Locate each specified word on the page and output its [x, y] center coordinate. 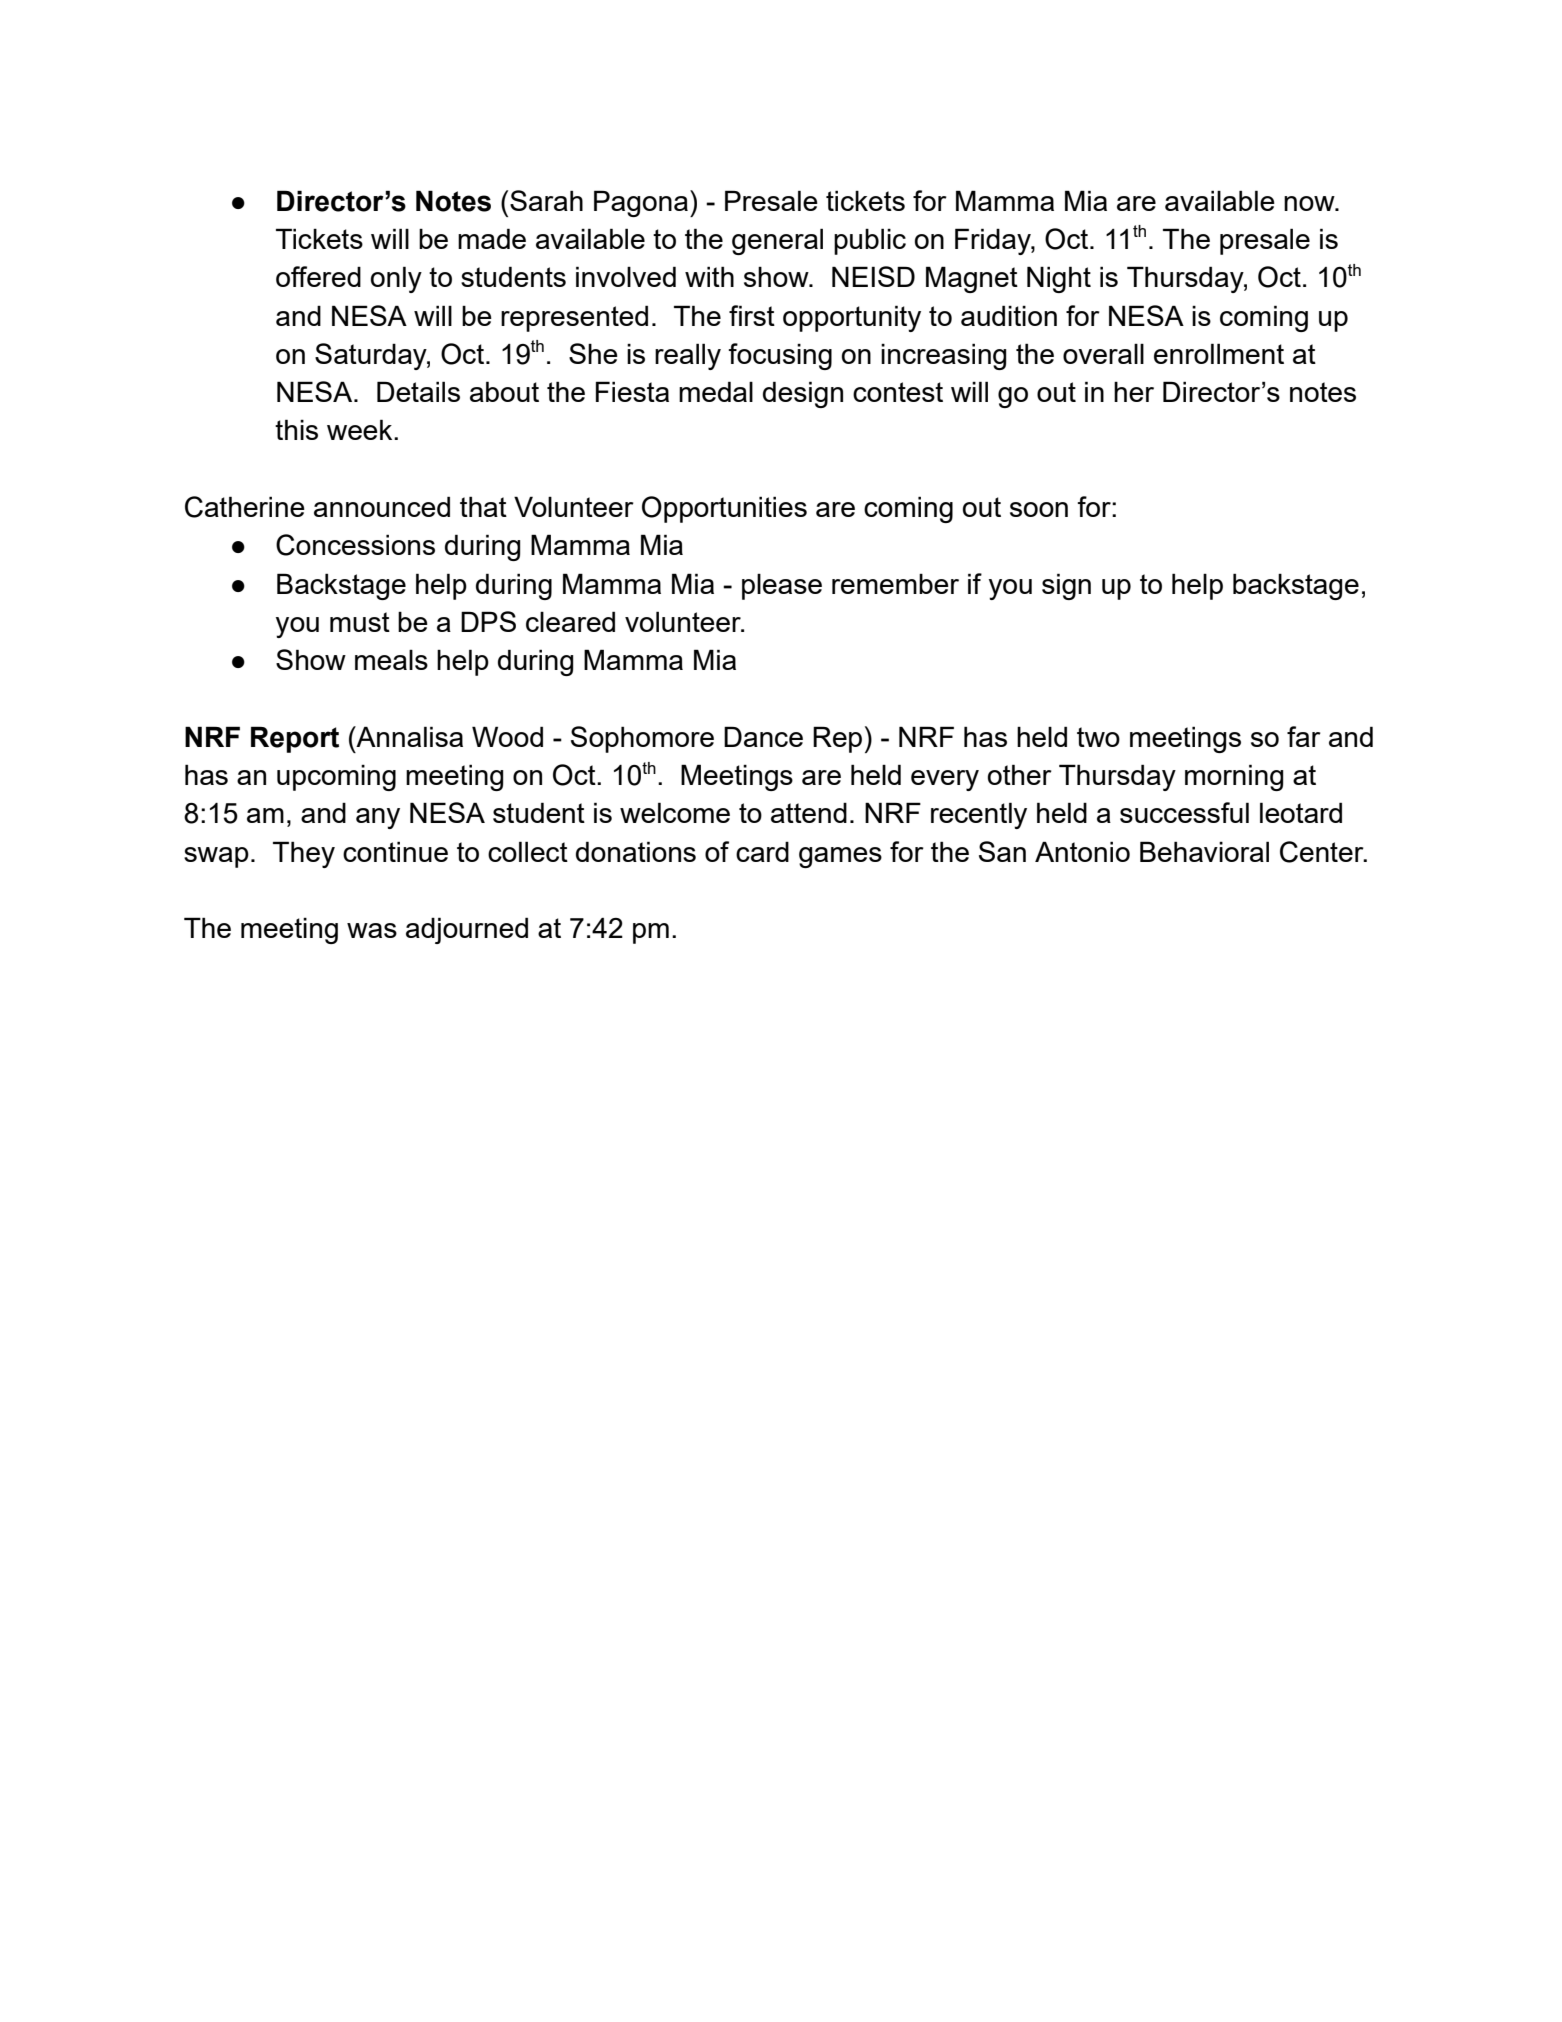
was [372, 930]
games [840, 857]
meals [391, 659]
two [1098, 737]
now [1310, 203]
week [361, 429]
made [492, 238]
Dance [763, 736]
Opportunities [724, 509]
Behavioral [1204, 851]
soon [1039, 509]
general [777, 241]
